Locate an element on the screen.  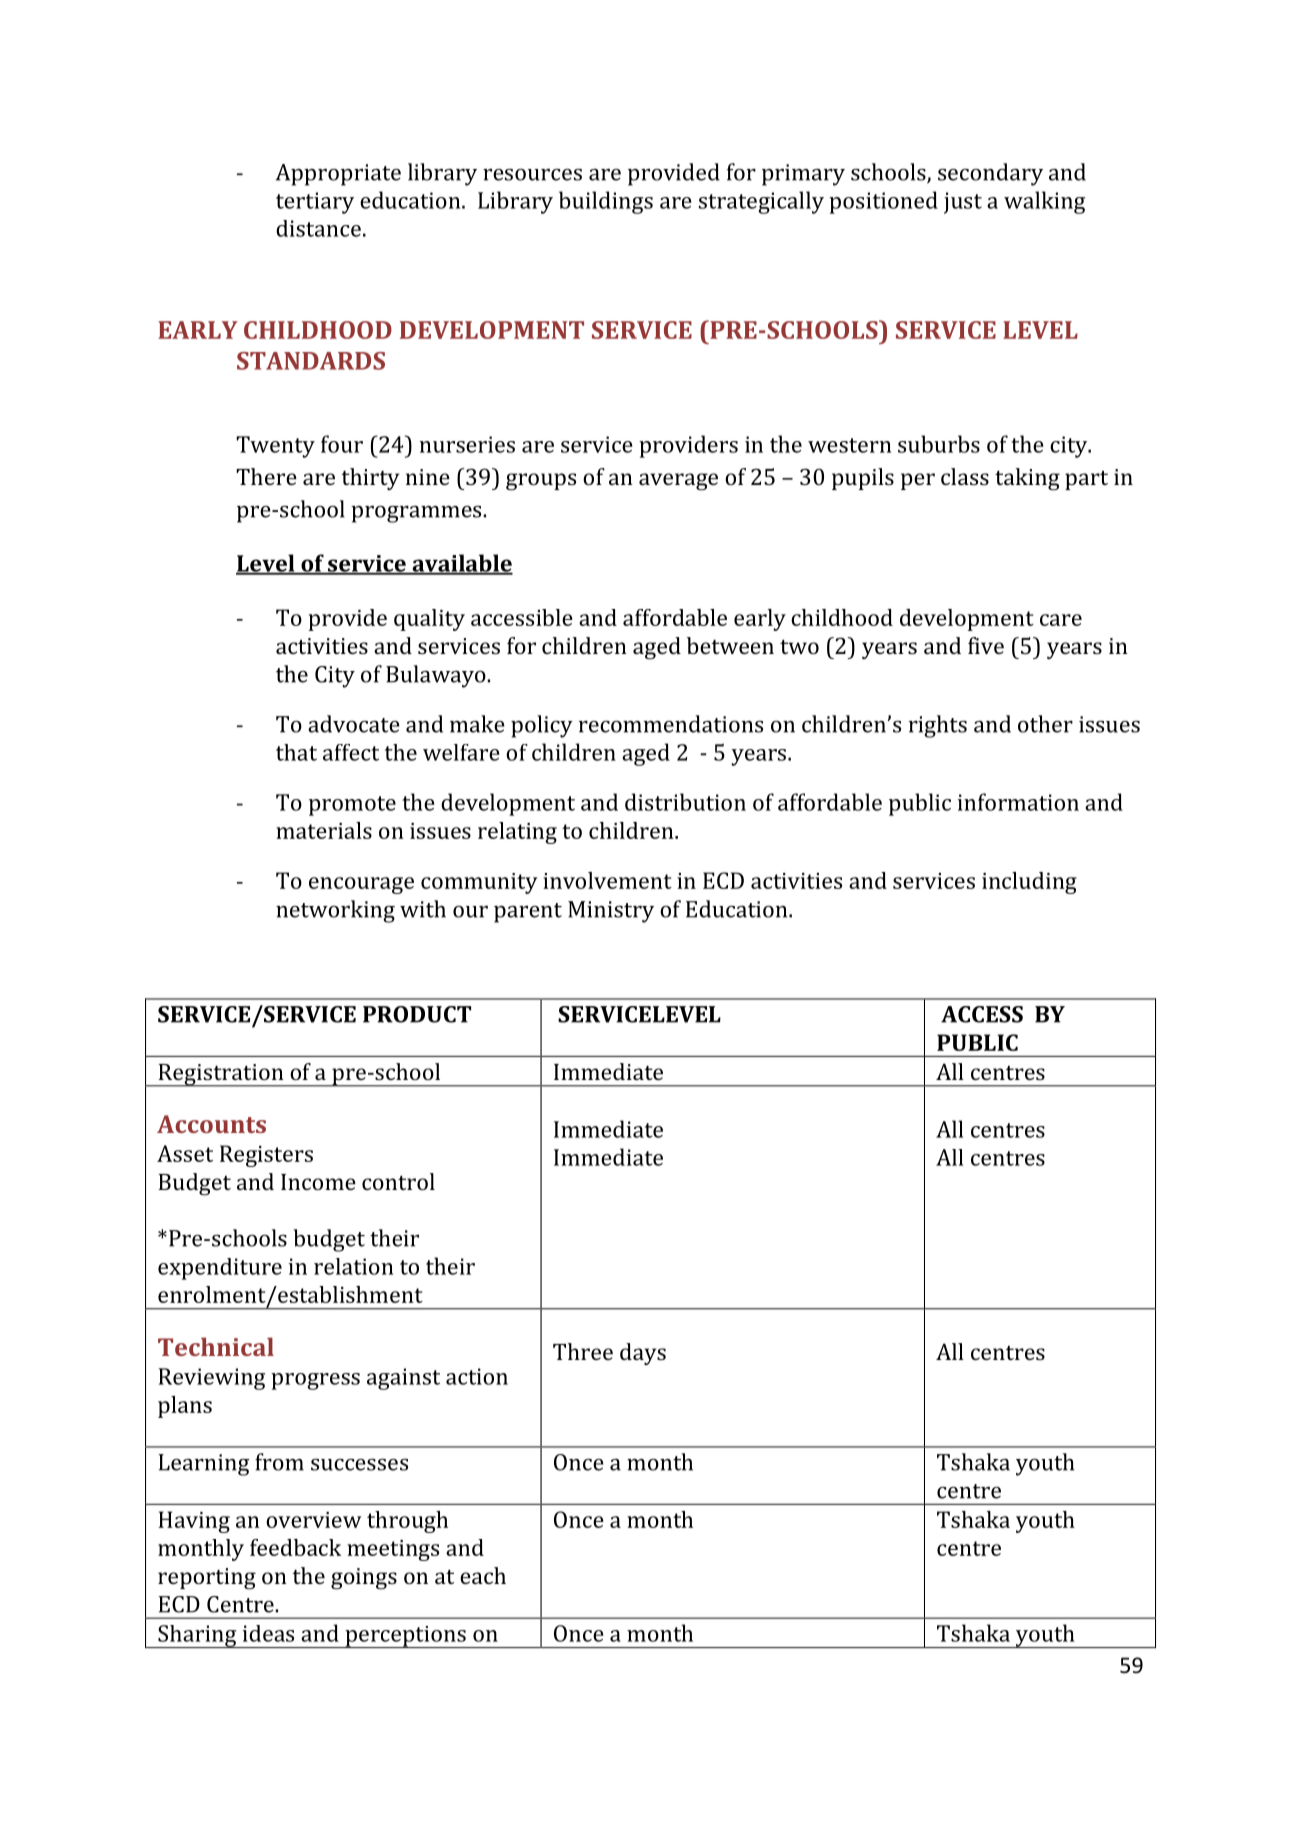
days is located at coordinates (643, 1354).
